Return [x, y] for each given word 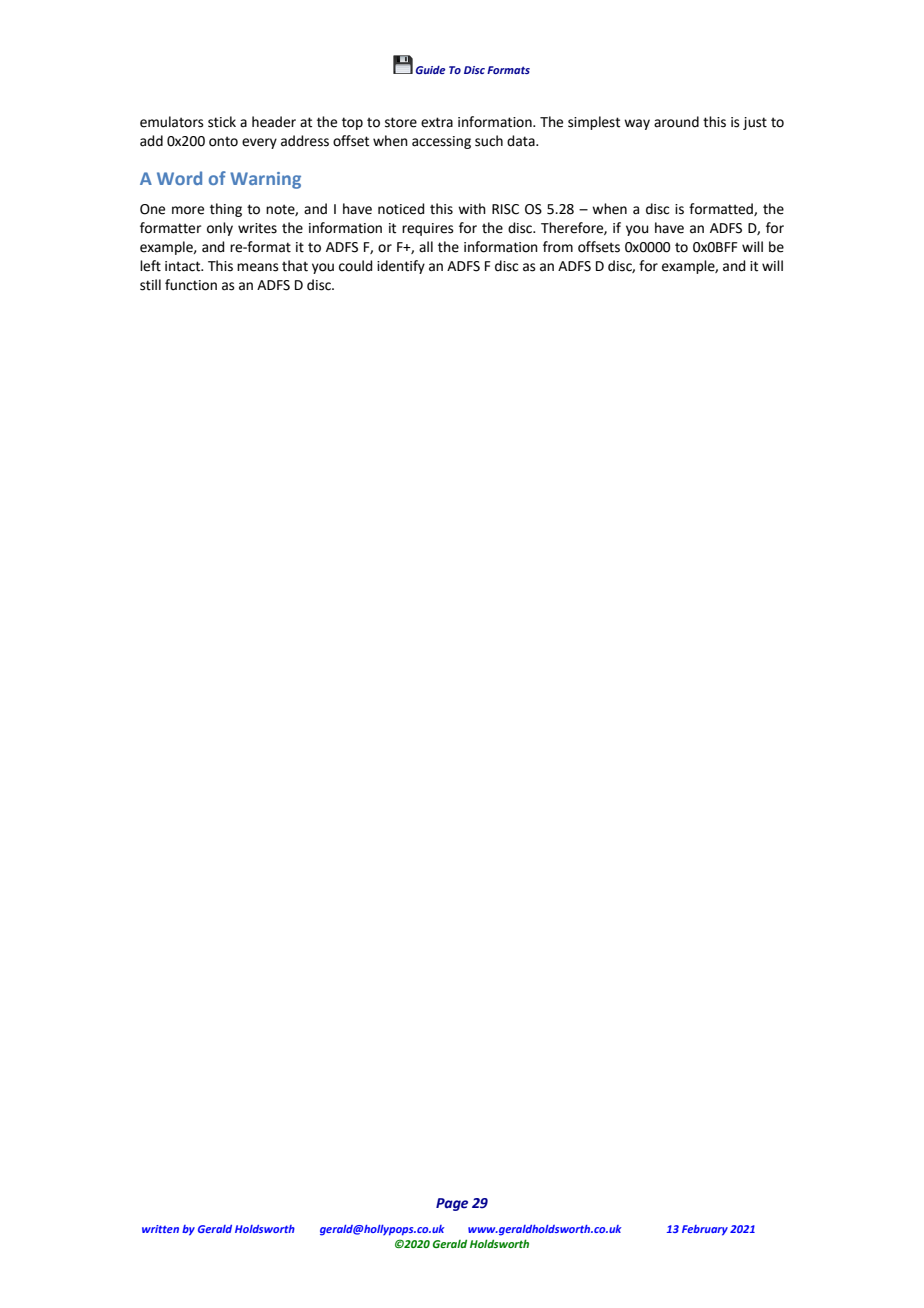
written [160, 1229]
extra [437, 122]
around [676, 122]
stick [222, 122]
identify [401, 267]
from [558, 247]
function [191, 285]
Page [452, 1204]
